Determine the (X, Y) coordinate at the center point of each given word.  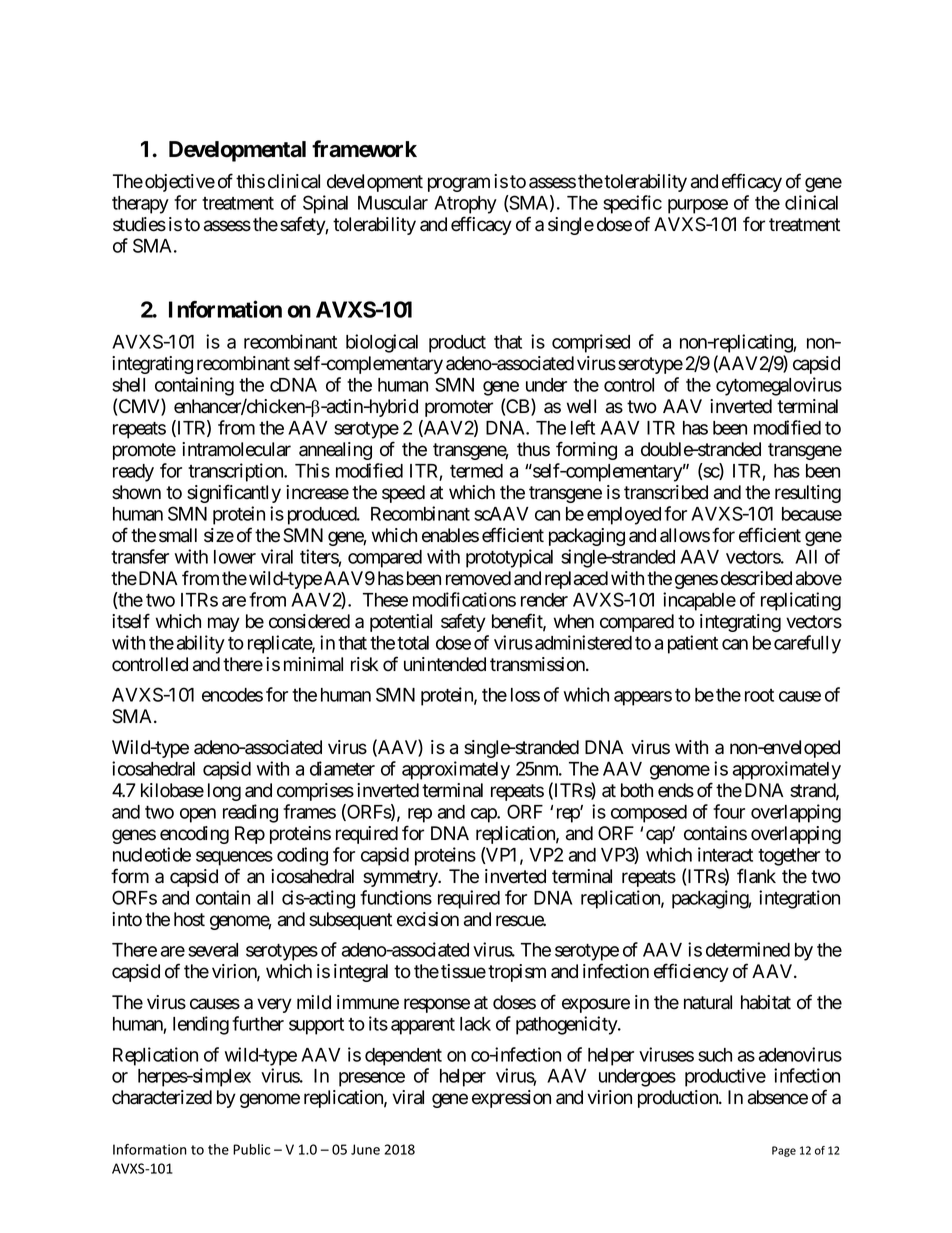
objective (180, 183)
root (759, 695)
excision (428, 919)
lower (235, 557)
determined (748, 949)
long (224, 792)
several (213, 950)
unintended (445, 664)
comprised (591, 343)
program (459, 184)
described (756, 578)
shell (128, 385)
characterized (162, 1097)
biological (382, 343)
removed (478, 578)
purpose (698, 206)
